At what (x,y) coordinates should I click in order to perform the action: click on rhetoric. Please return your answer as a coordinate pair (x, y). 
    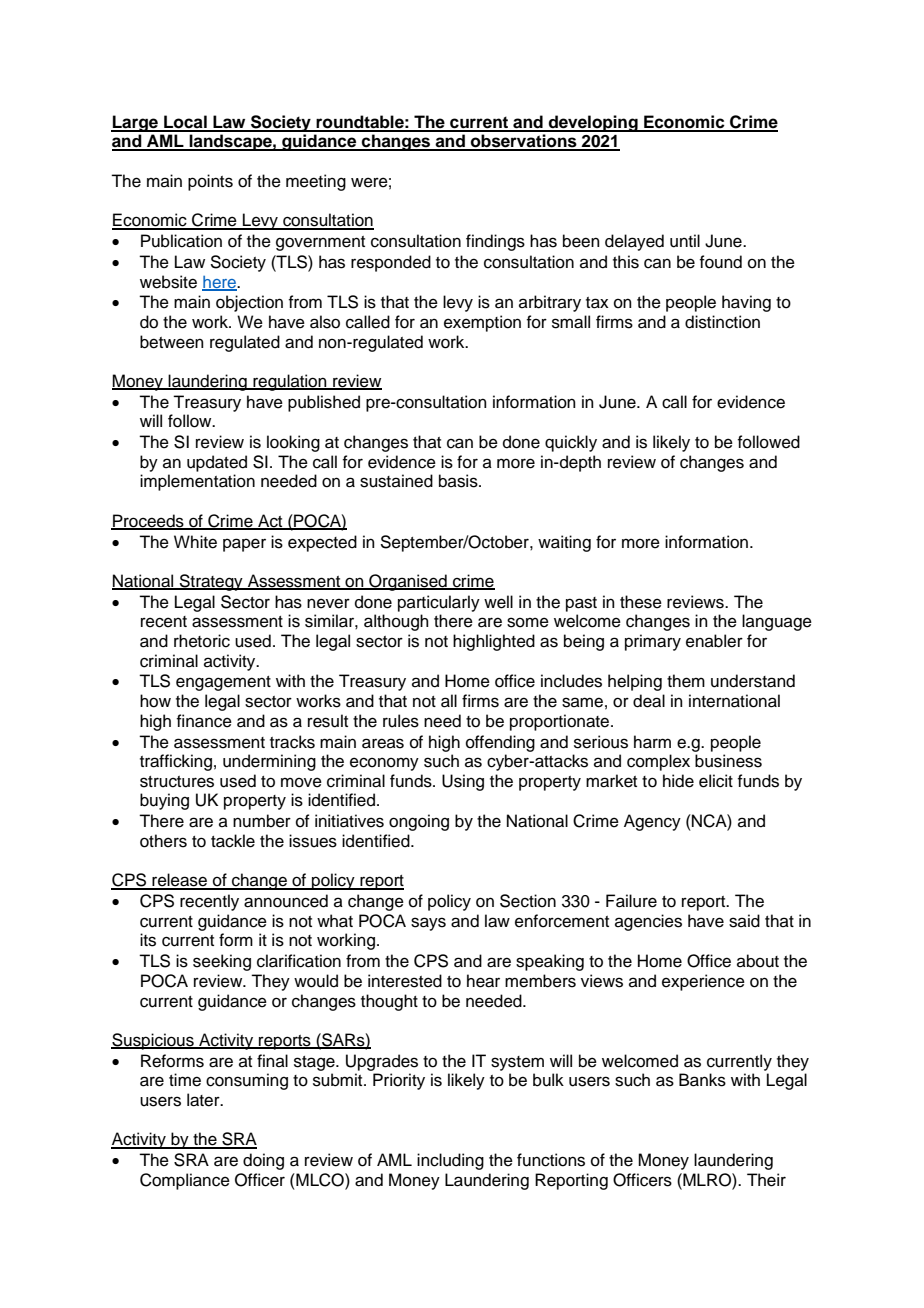
    Looking at the image, I should click on (202, 641).
